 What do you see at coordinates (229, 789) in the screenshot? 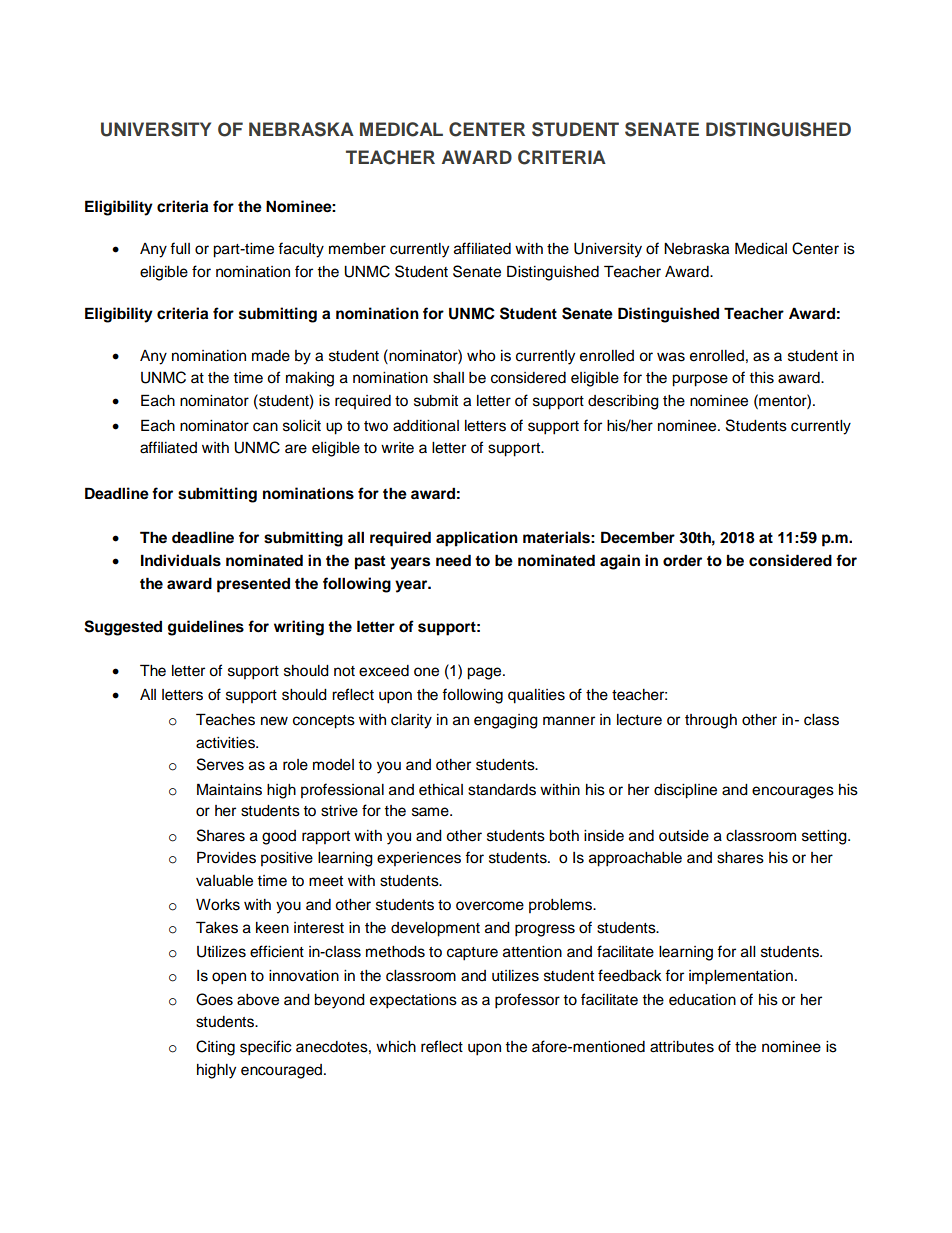
I see `Maintains` at bounding box center [229, 789].
